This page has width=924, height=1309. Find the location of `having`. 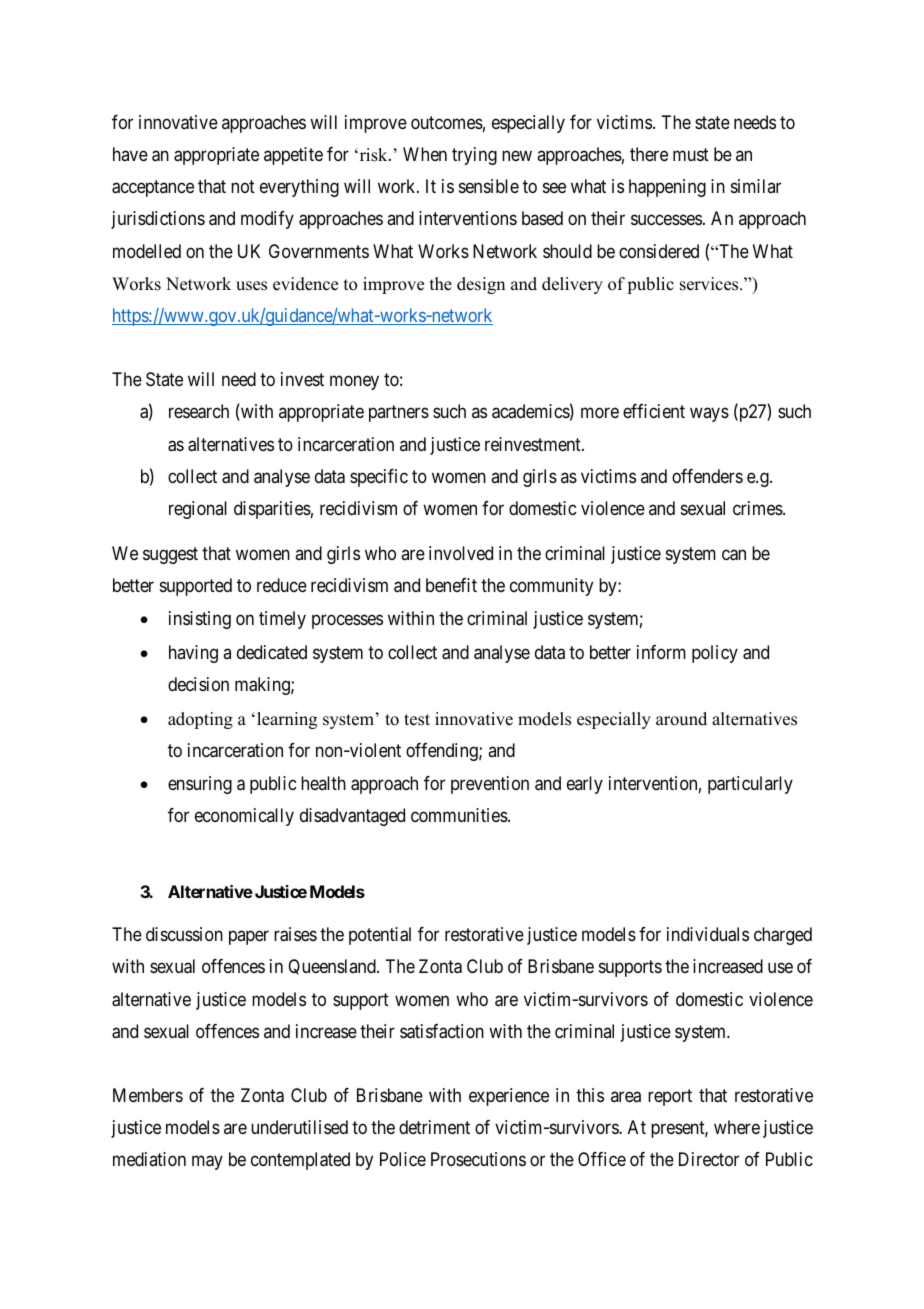

having is located at coordinates (193, 654).
